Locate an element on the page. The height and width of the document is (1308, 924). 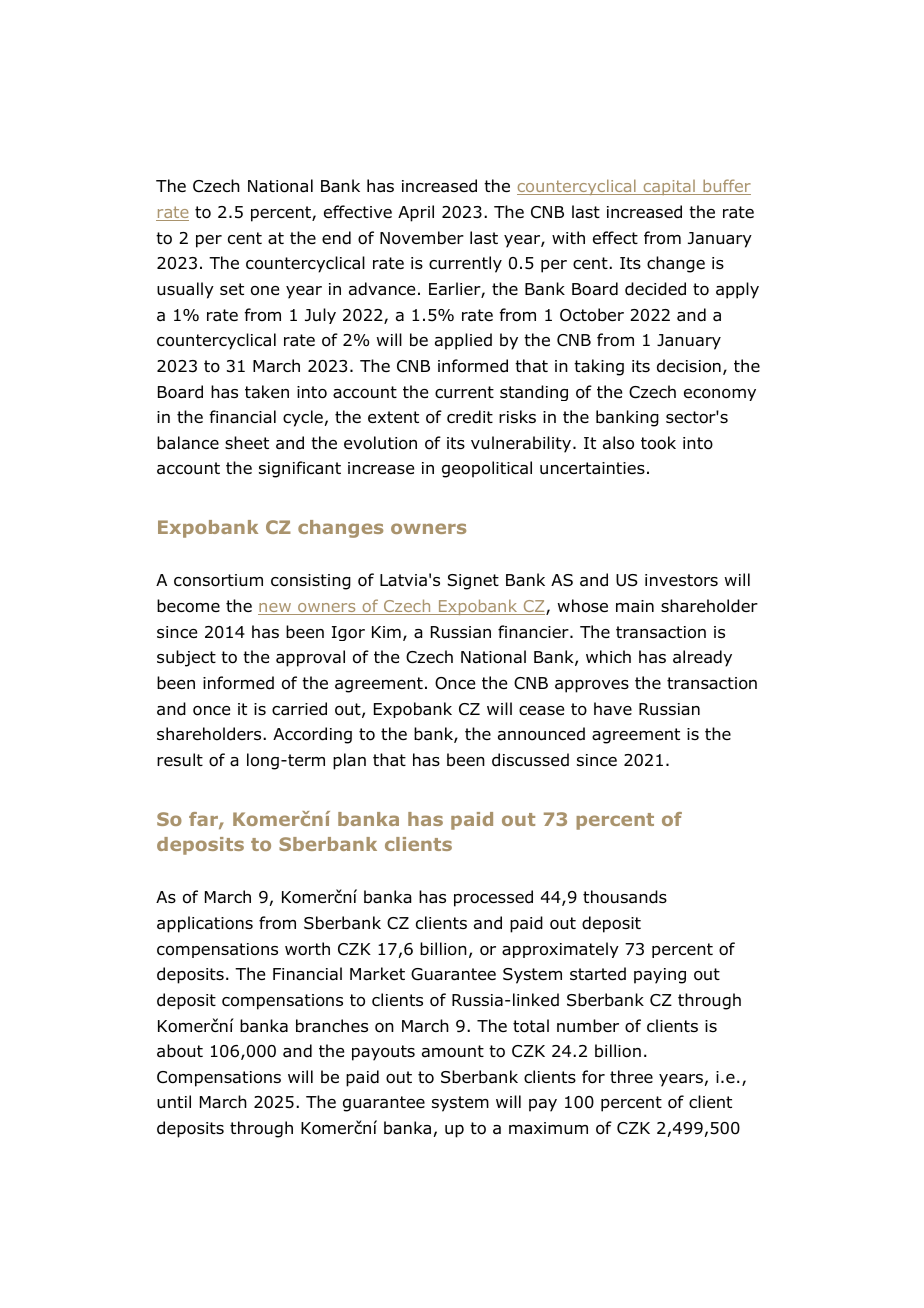
thousands is located at coordinates (625, 897).
